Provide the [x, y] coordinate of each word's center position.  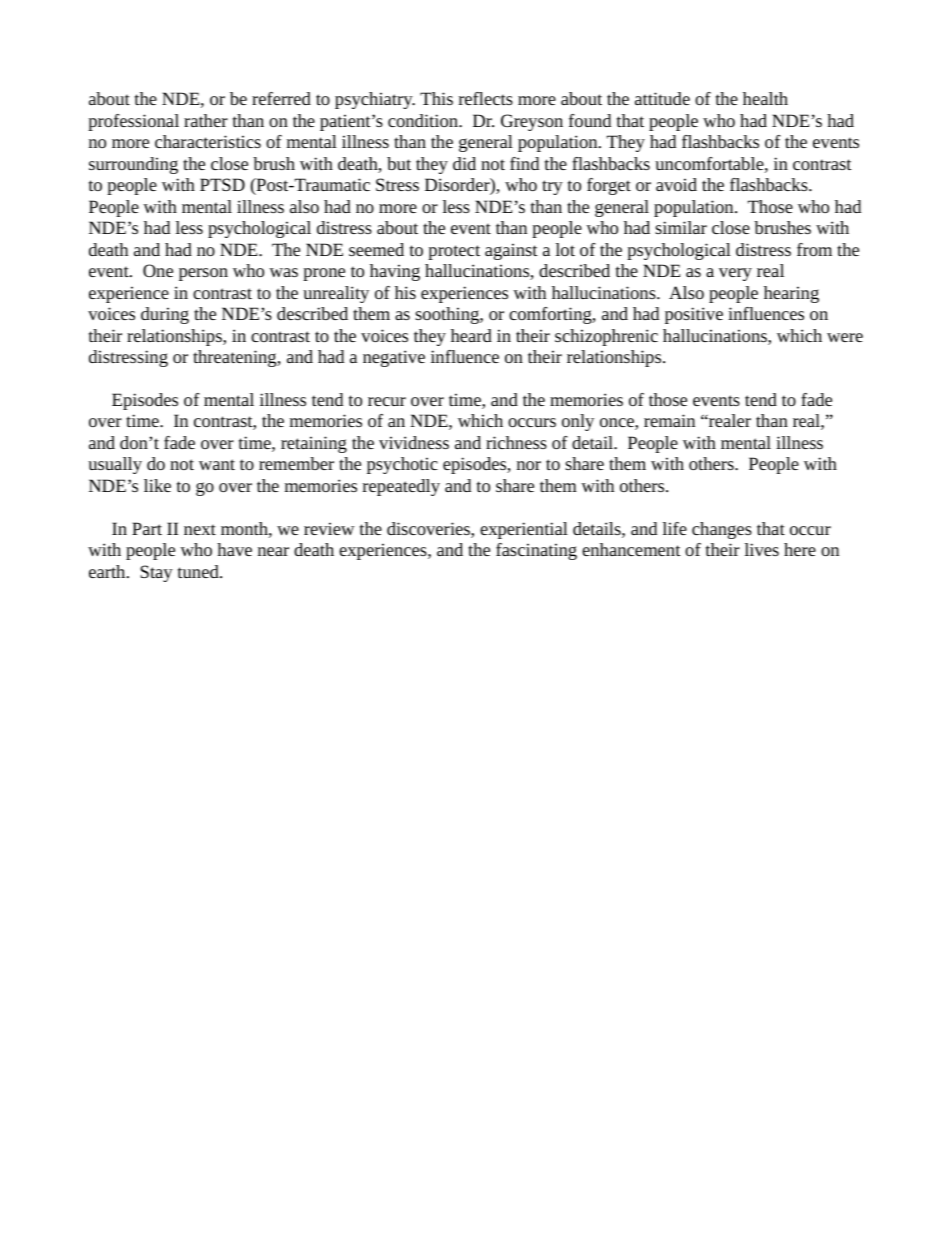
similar [681, 227]
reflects [486, 98]
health [765, 98]
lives [762, 549]
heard [471, 335]
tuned [199, 571]
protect [454, 252]
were [845, 337]
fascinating [536, 551]
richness [516, 442]
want [217, 464]
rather [206, 120]
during [165, 315]
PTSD [222, 184]
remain [669, 420]
